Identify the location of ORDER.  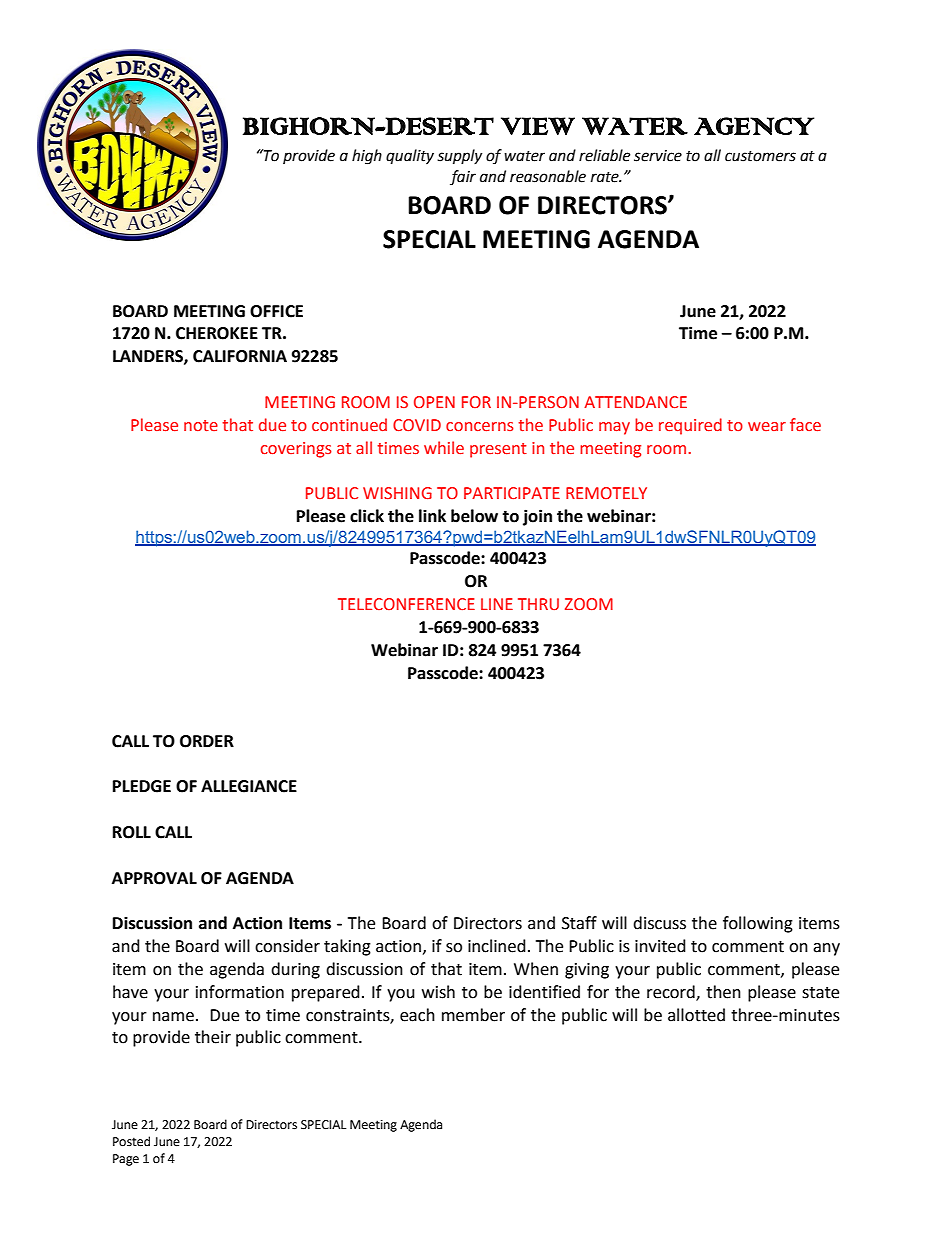
(207, 741).
